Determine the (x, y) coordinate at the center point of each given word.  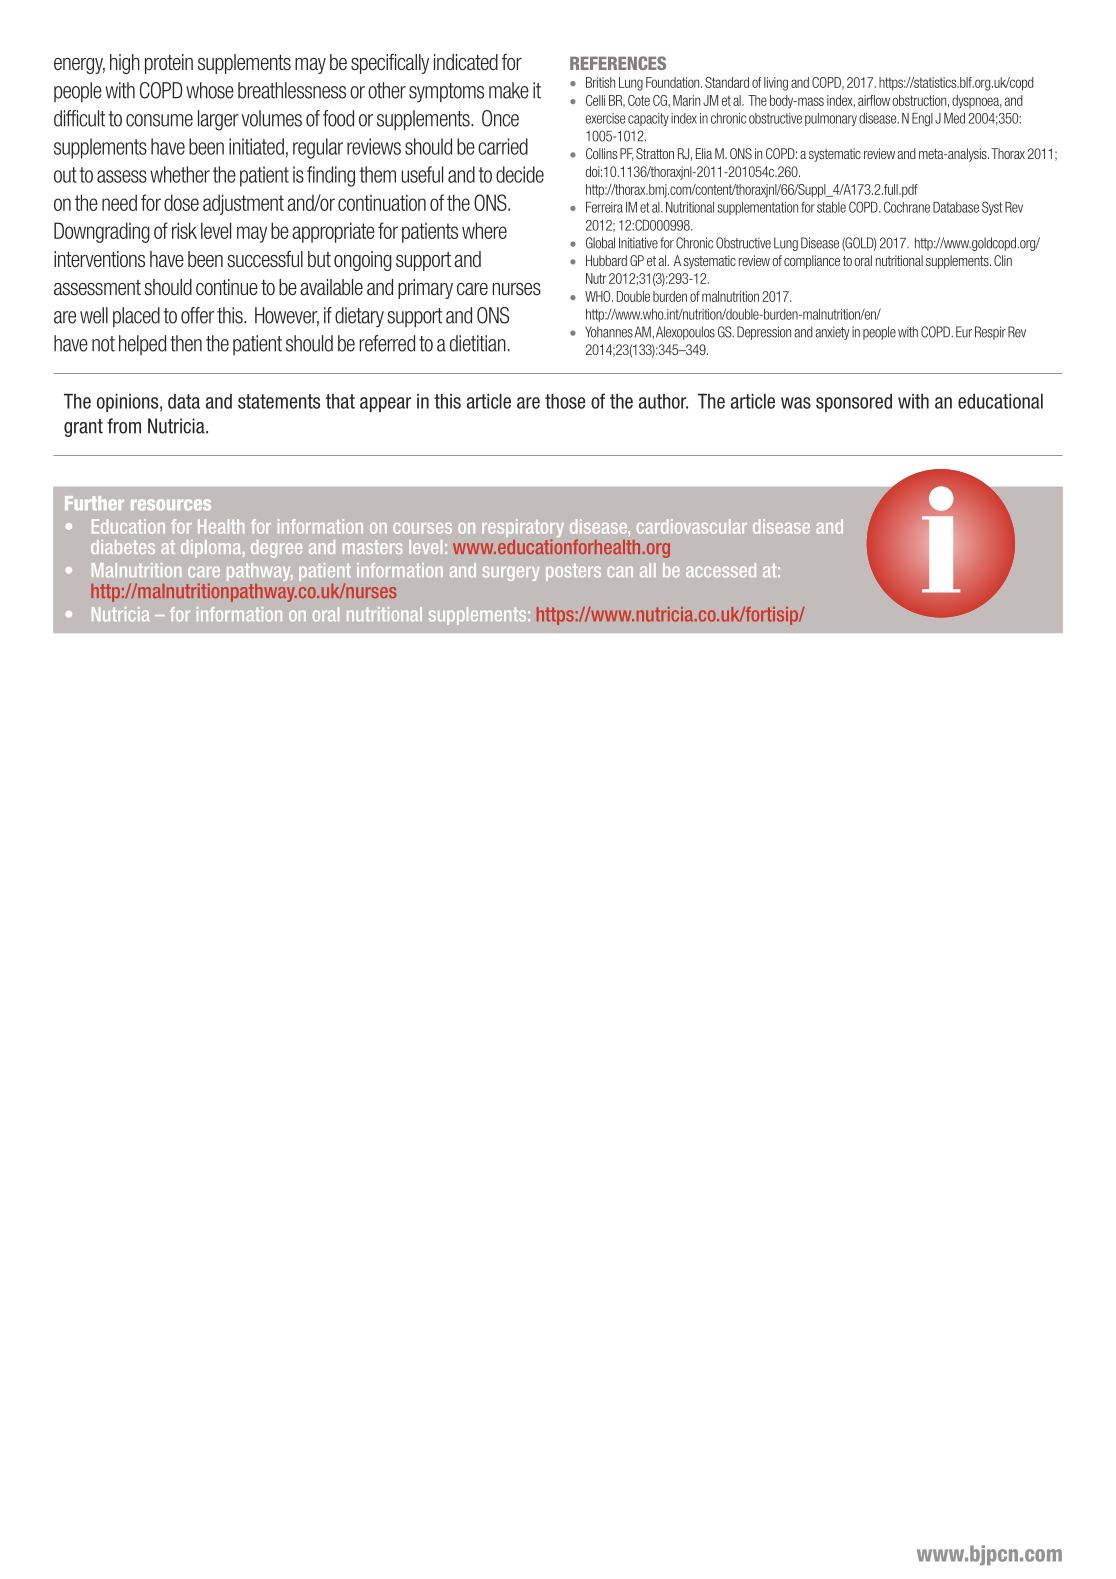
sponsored (854, 403)
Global (600, 243)
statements (279, 401)
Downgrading (102, 232)
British (600, 82)
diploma (212, 549)
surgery (511, 573)
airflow (874, 100)
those (565, 401)
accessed (721, 570)
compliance (812, 262)
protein (169, 64)
